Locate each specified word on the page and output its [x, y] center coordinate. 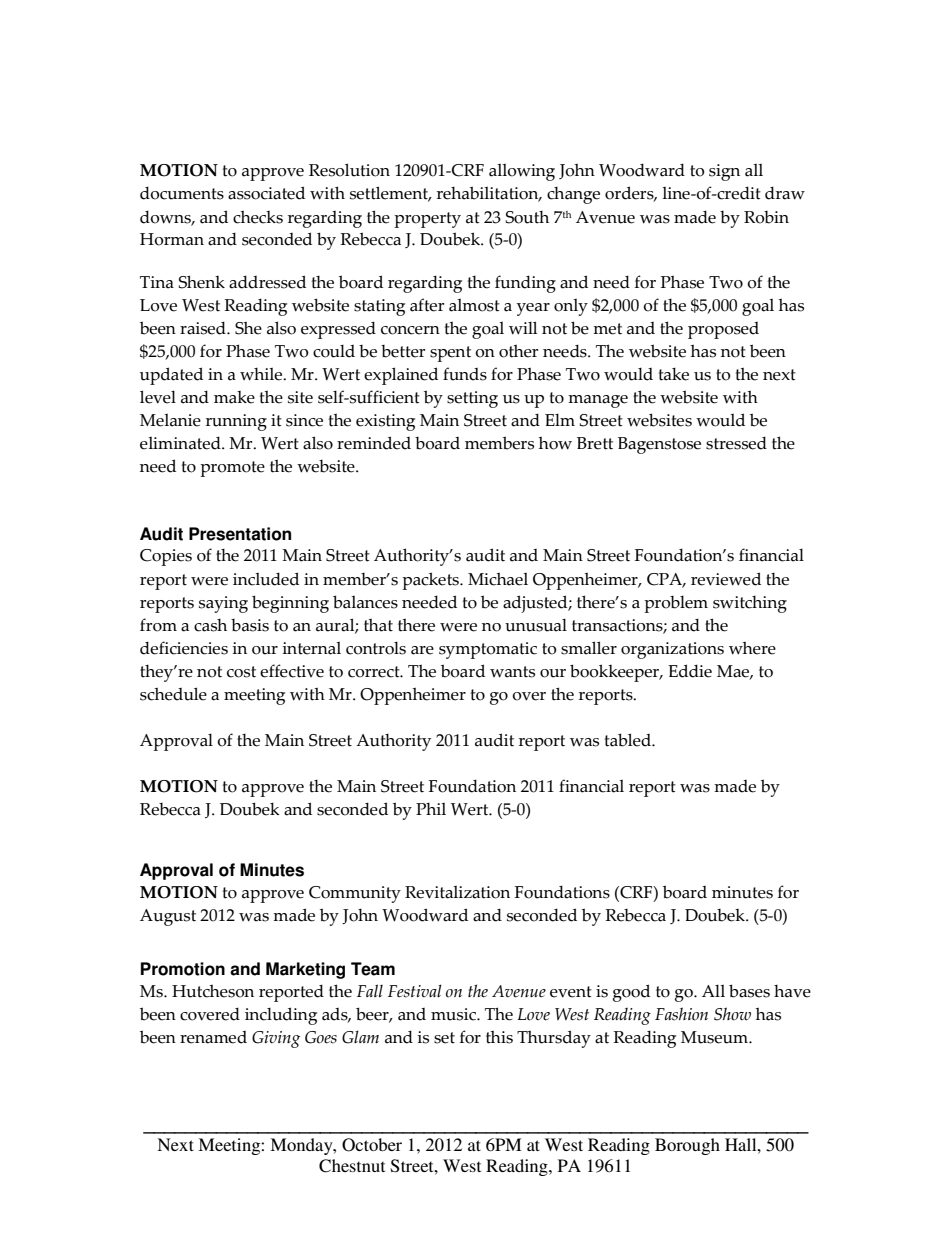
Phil [431, 809]
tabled [629, 740]
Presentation [240, 534]
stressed [736, 443]
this [499, 1037]
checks [258, 217]
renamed [213, 1037]
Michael [498, 579]
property [427, 220]
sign [724, 172]
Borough [687, 1146]
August [168, 917]
